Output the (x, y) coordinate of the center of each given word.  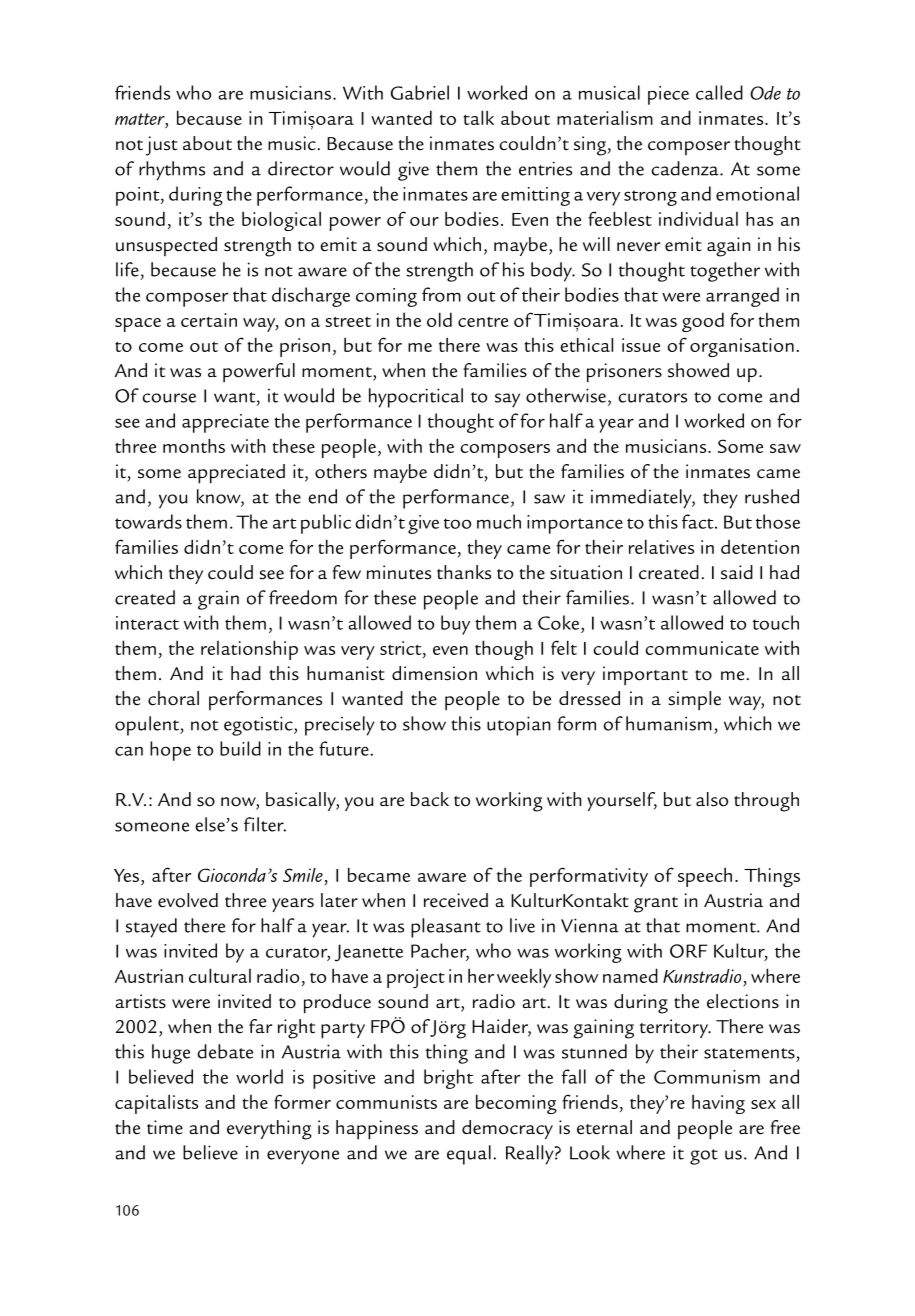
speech (705, 877)
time (165, 1127)
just (162, 146)
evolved (188, 900)
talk (478, 117)
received (456, 900)
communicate (702, 648)
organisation (742, 347)
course (169, 398)
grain (218, 600)
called (719, 92)
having (718, 1104)
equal (469, 1155)
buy (455, 625)
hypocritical (416, 398)
